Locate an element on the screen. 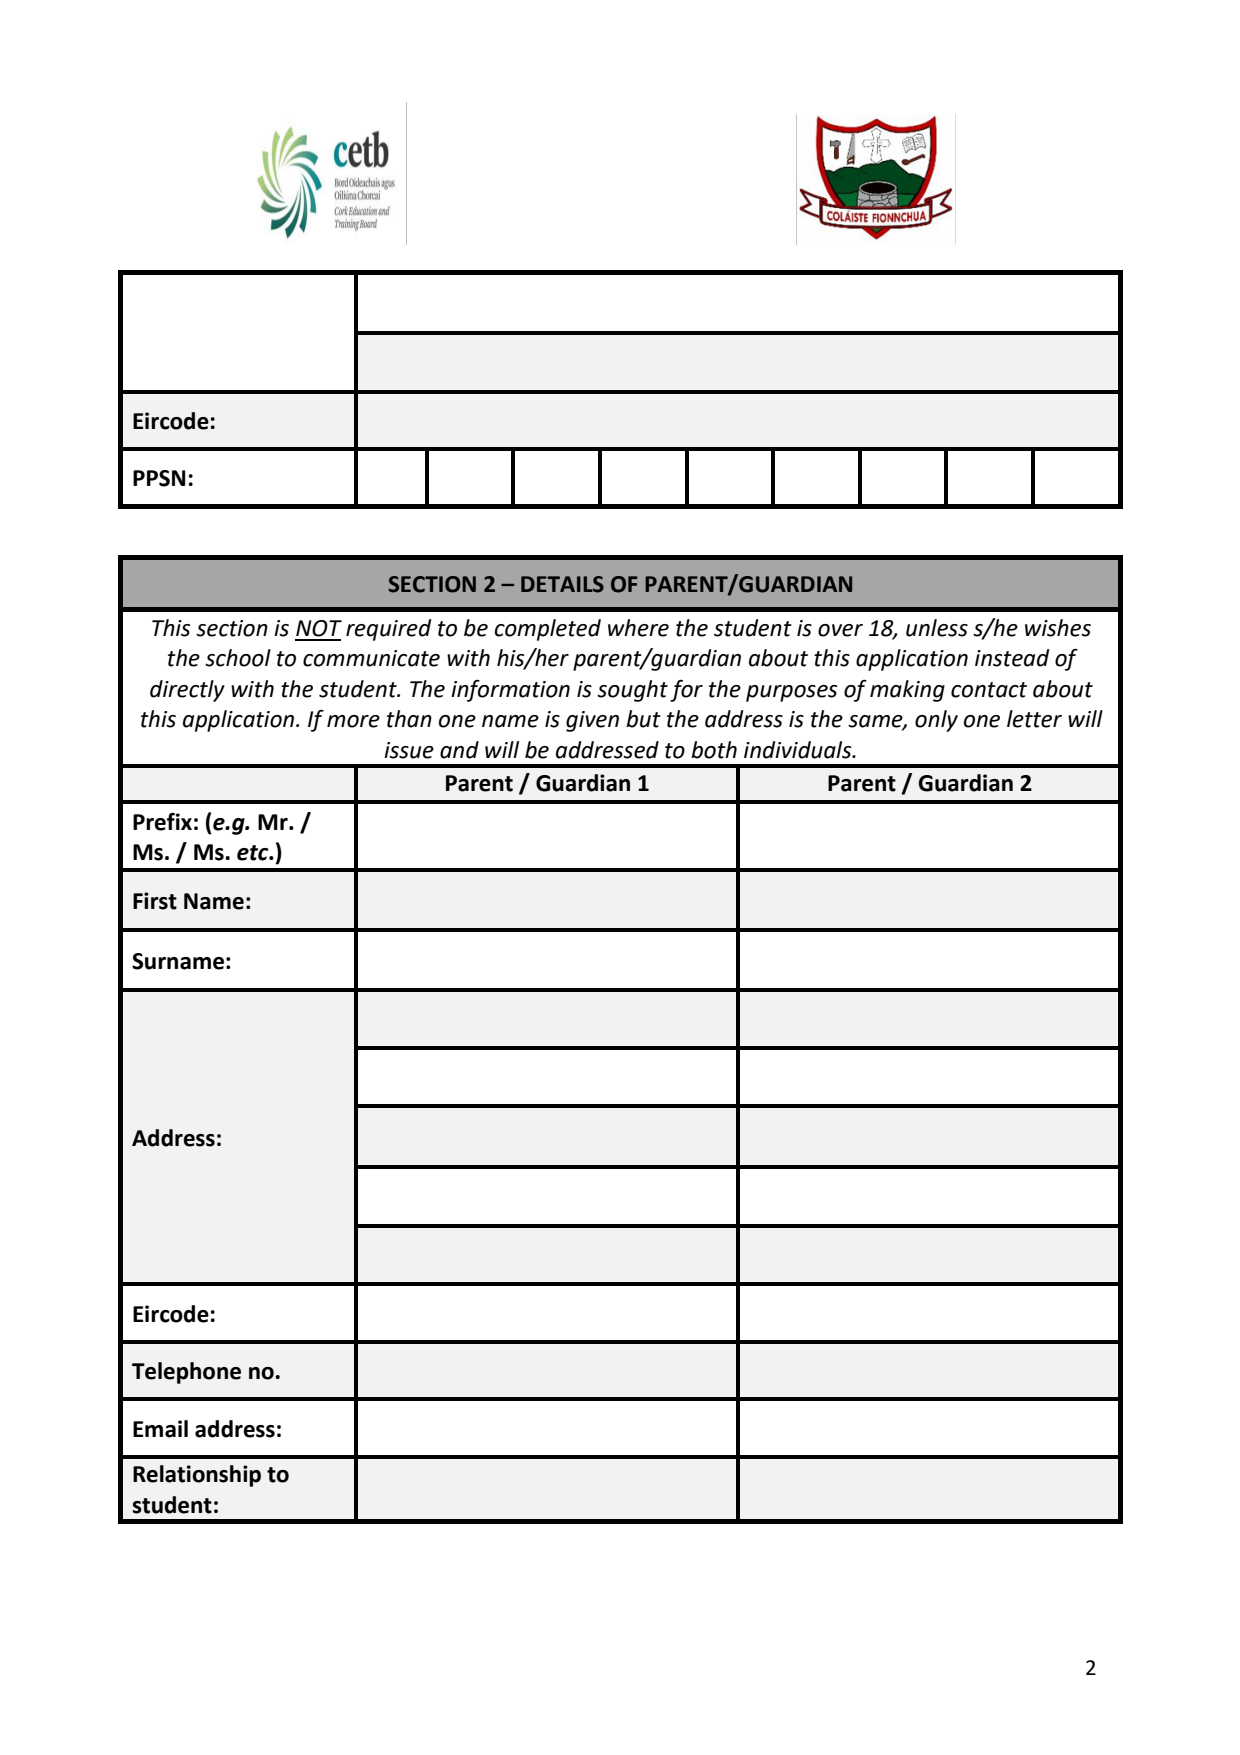 The image size is (1240, 1755). individuals is located at coordinates (799, 750).
